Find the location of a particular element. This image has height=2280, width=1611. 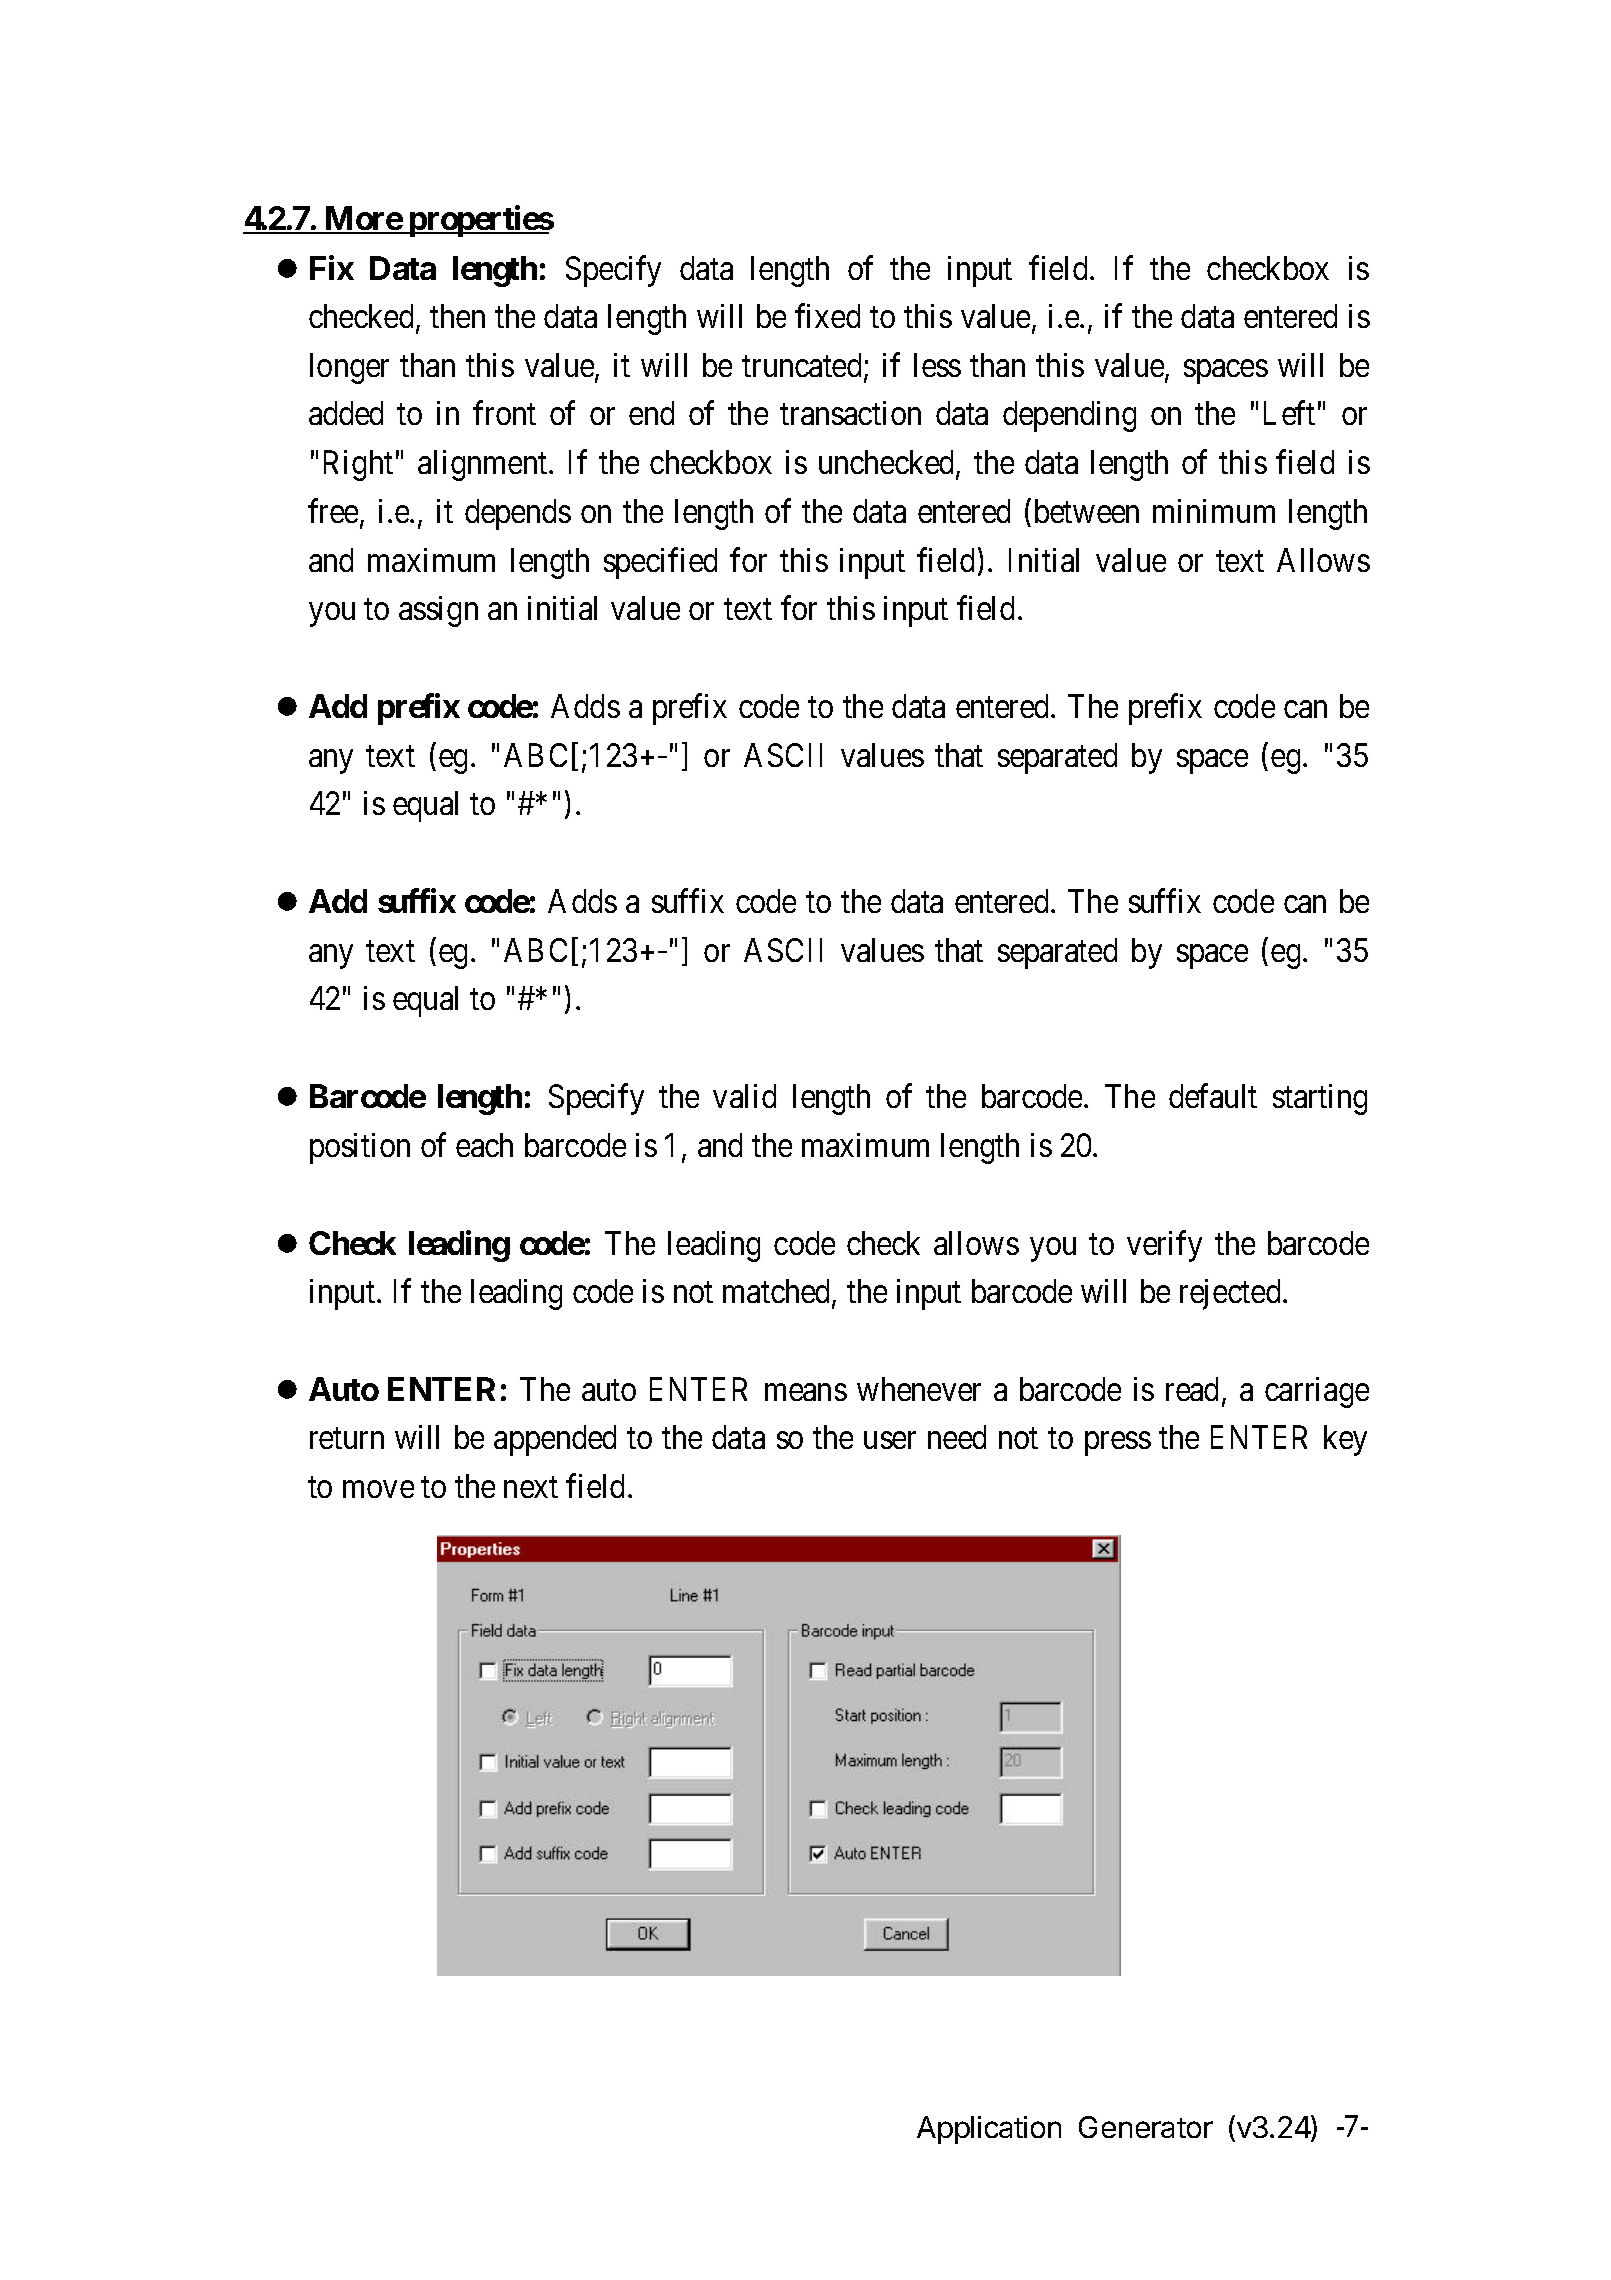

matched is located at coordinates (778, 1292).
